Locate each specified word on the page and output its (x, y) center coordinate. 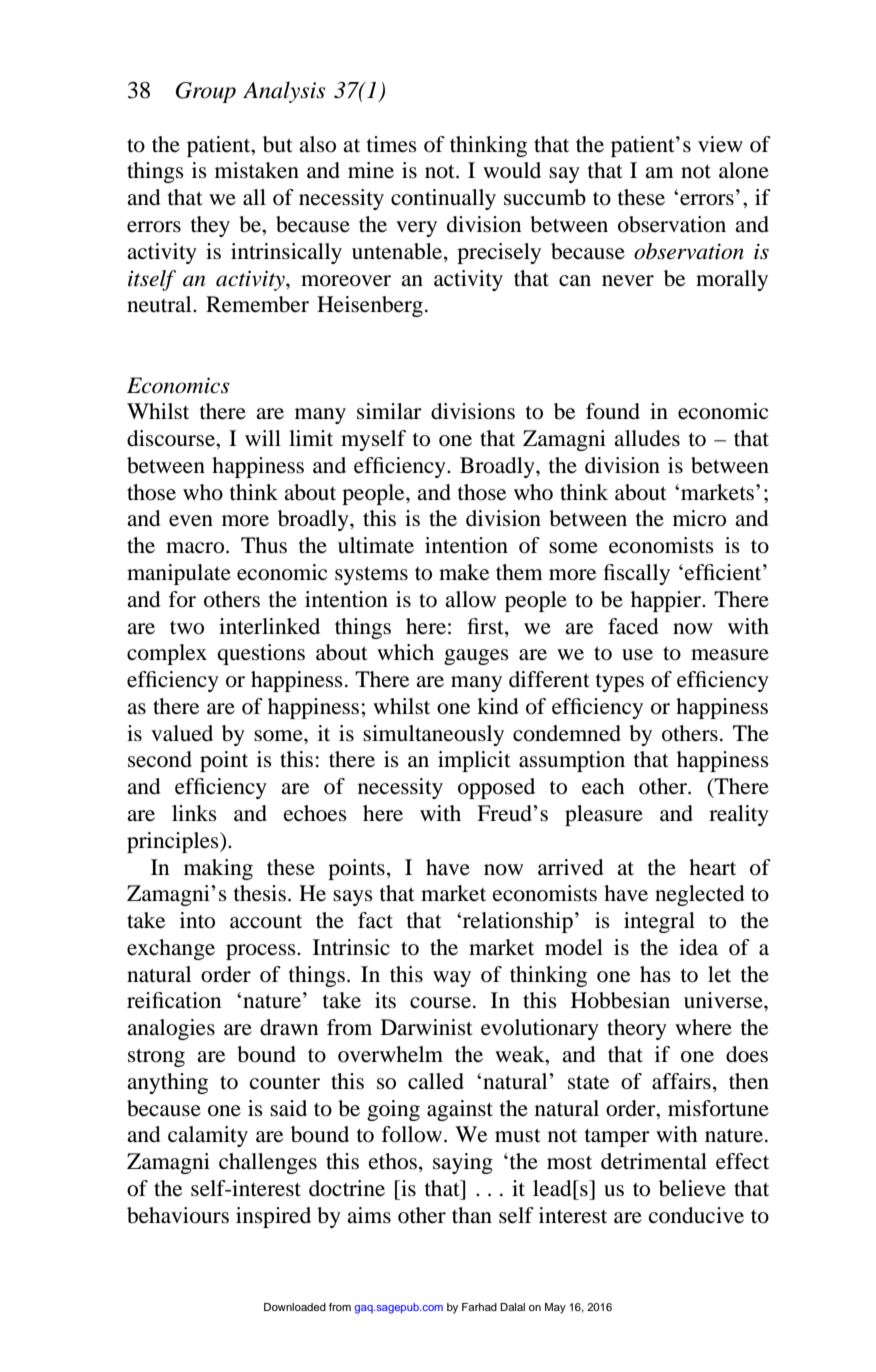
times (392, 144)
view (720, 144)
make (464, 572)
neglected (700, 895)
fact (375, 920)
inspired (273, 1217)
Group (206, 92)
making (218, 869)
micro (699, 518)
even (191, 521)
